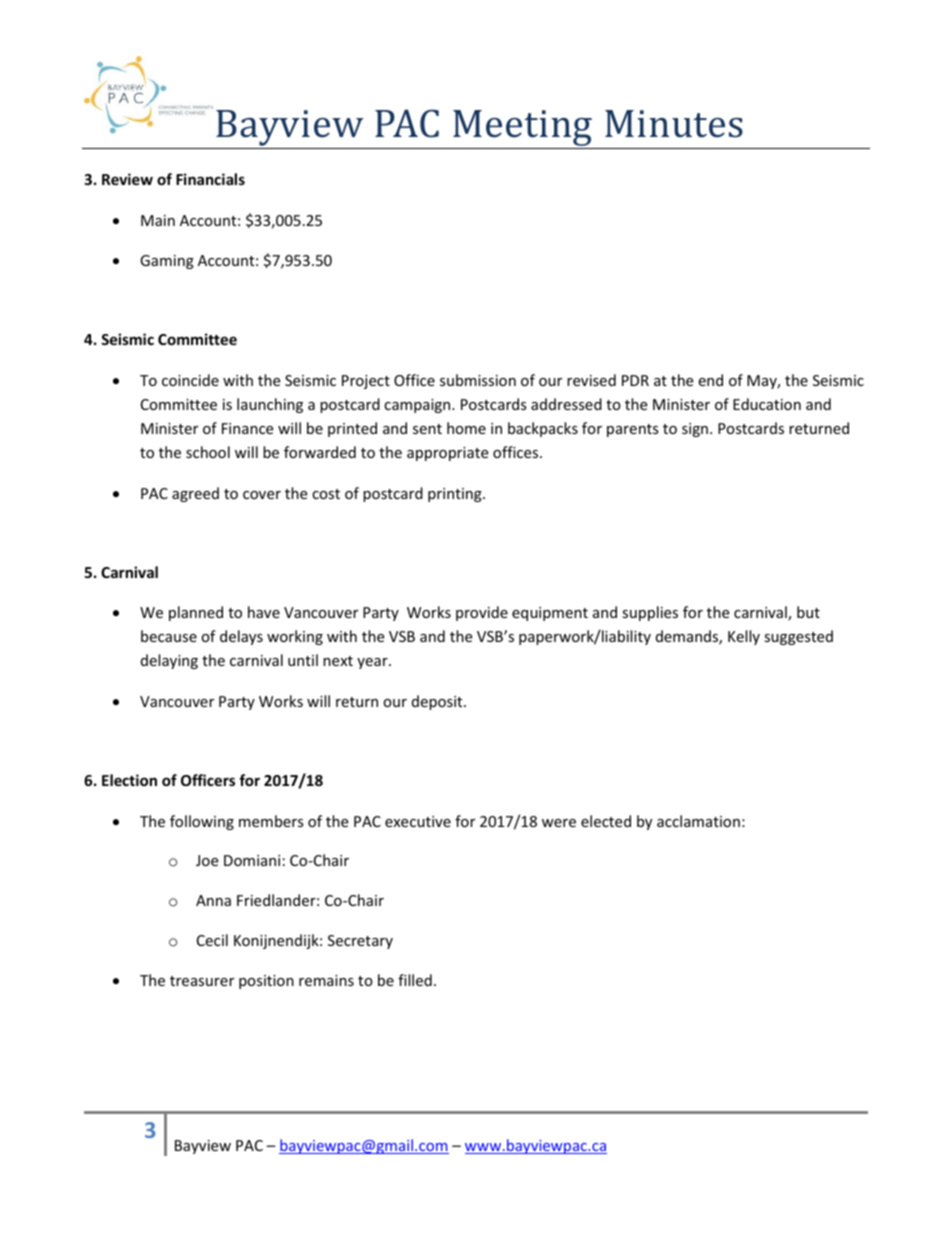 The width and height of the image is (952, 1233). I want to click on Cecil, so click(212, 940).
